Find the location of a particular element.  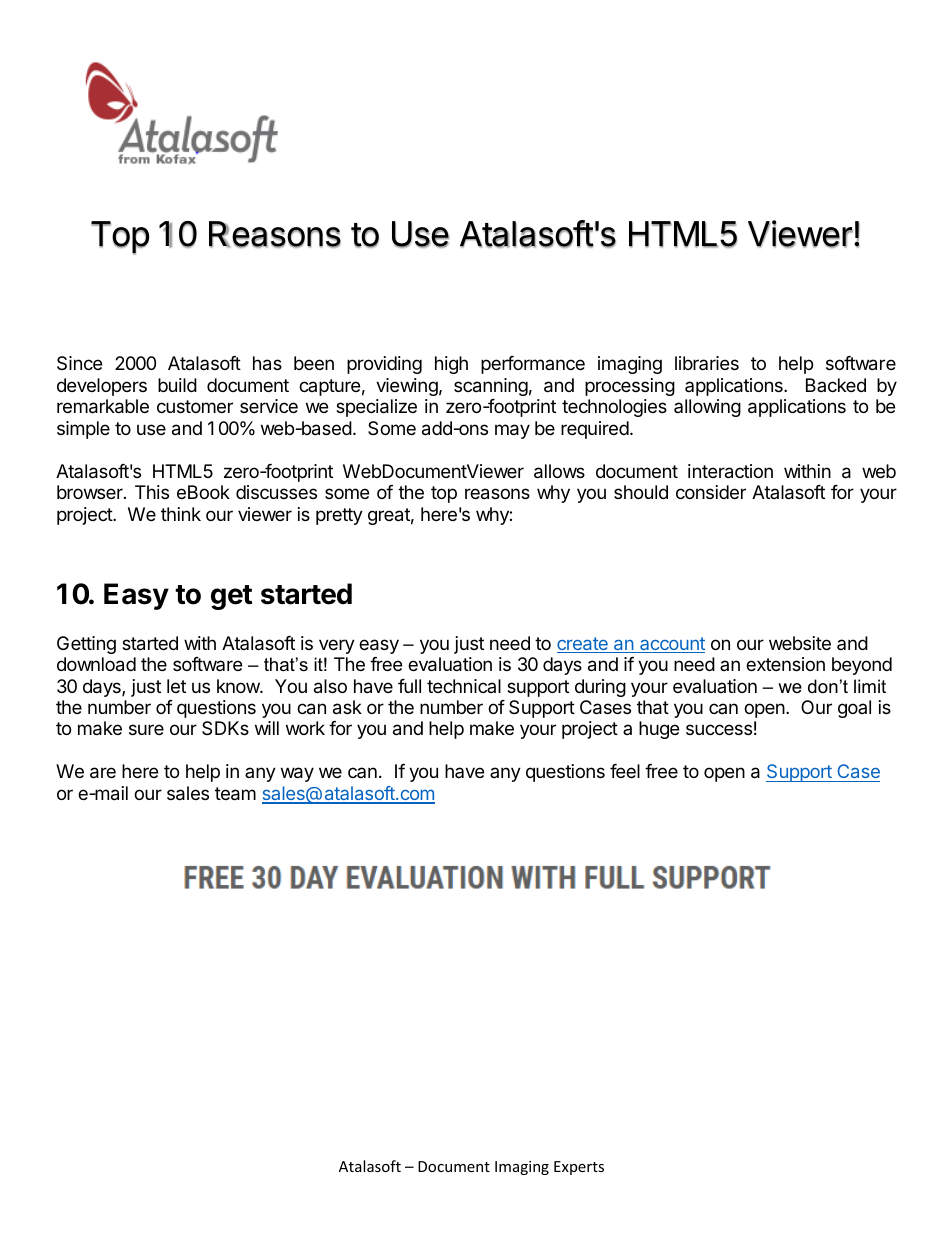

huge is located at coordinates (659, 730).
